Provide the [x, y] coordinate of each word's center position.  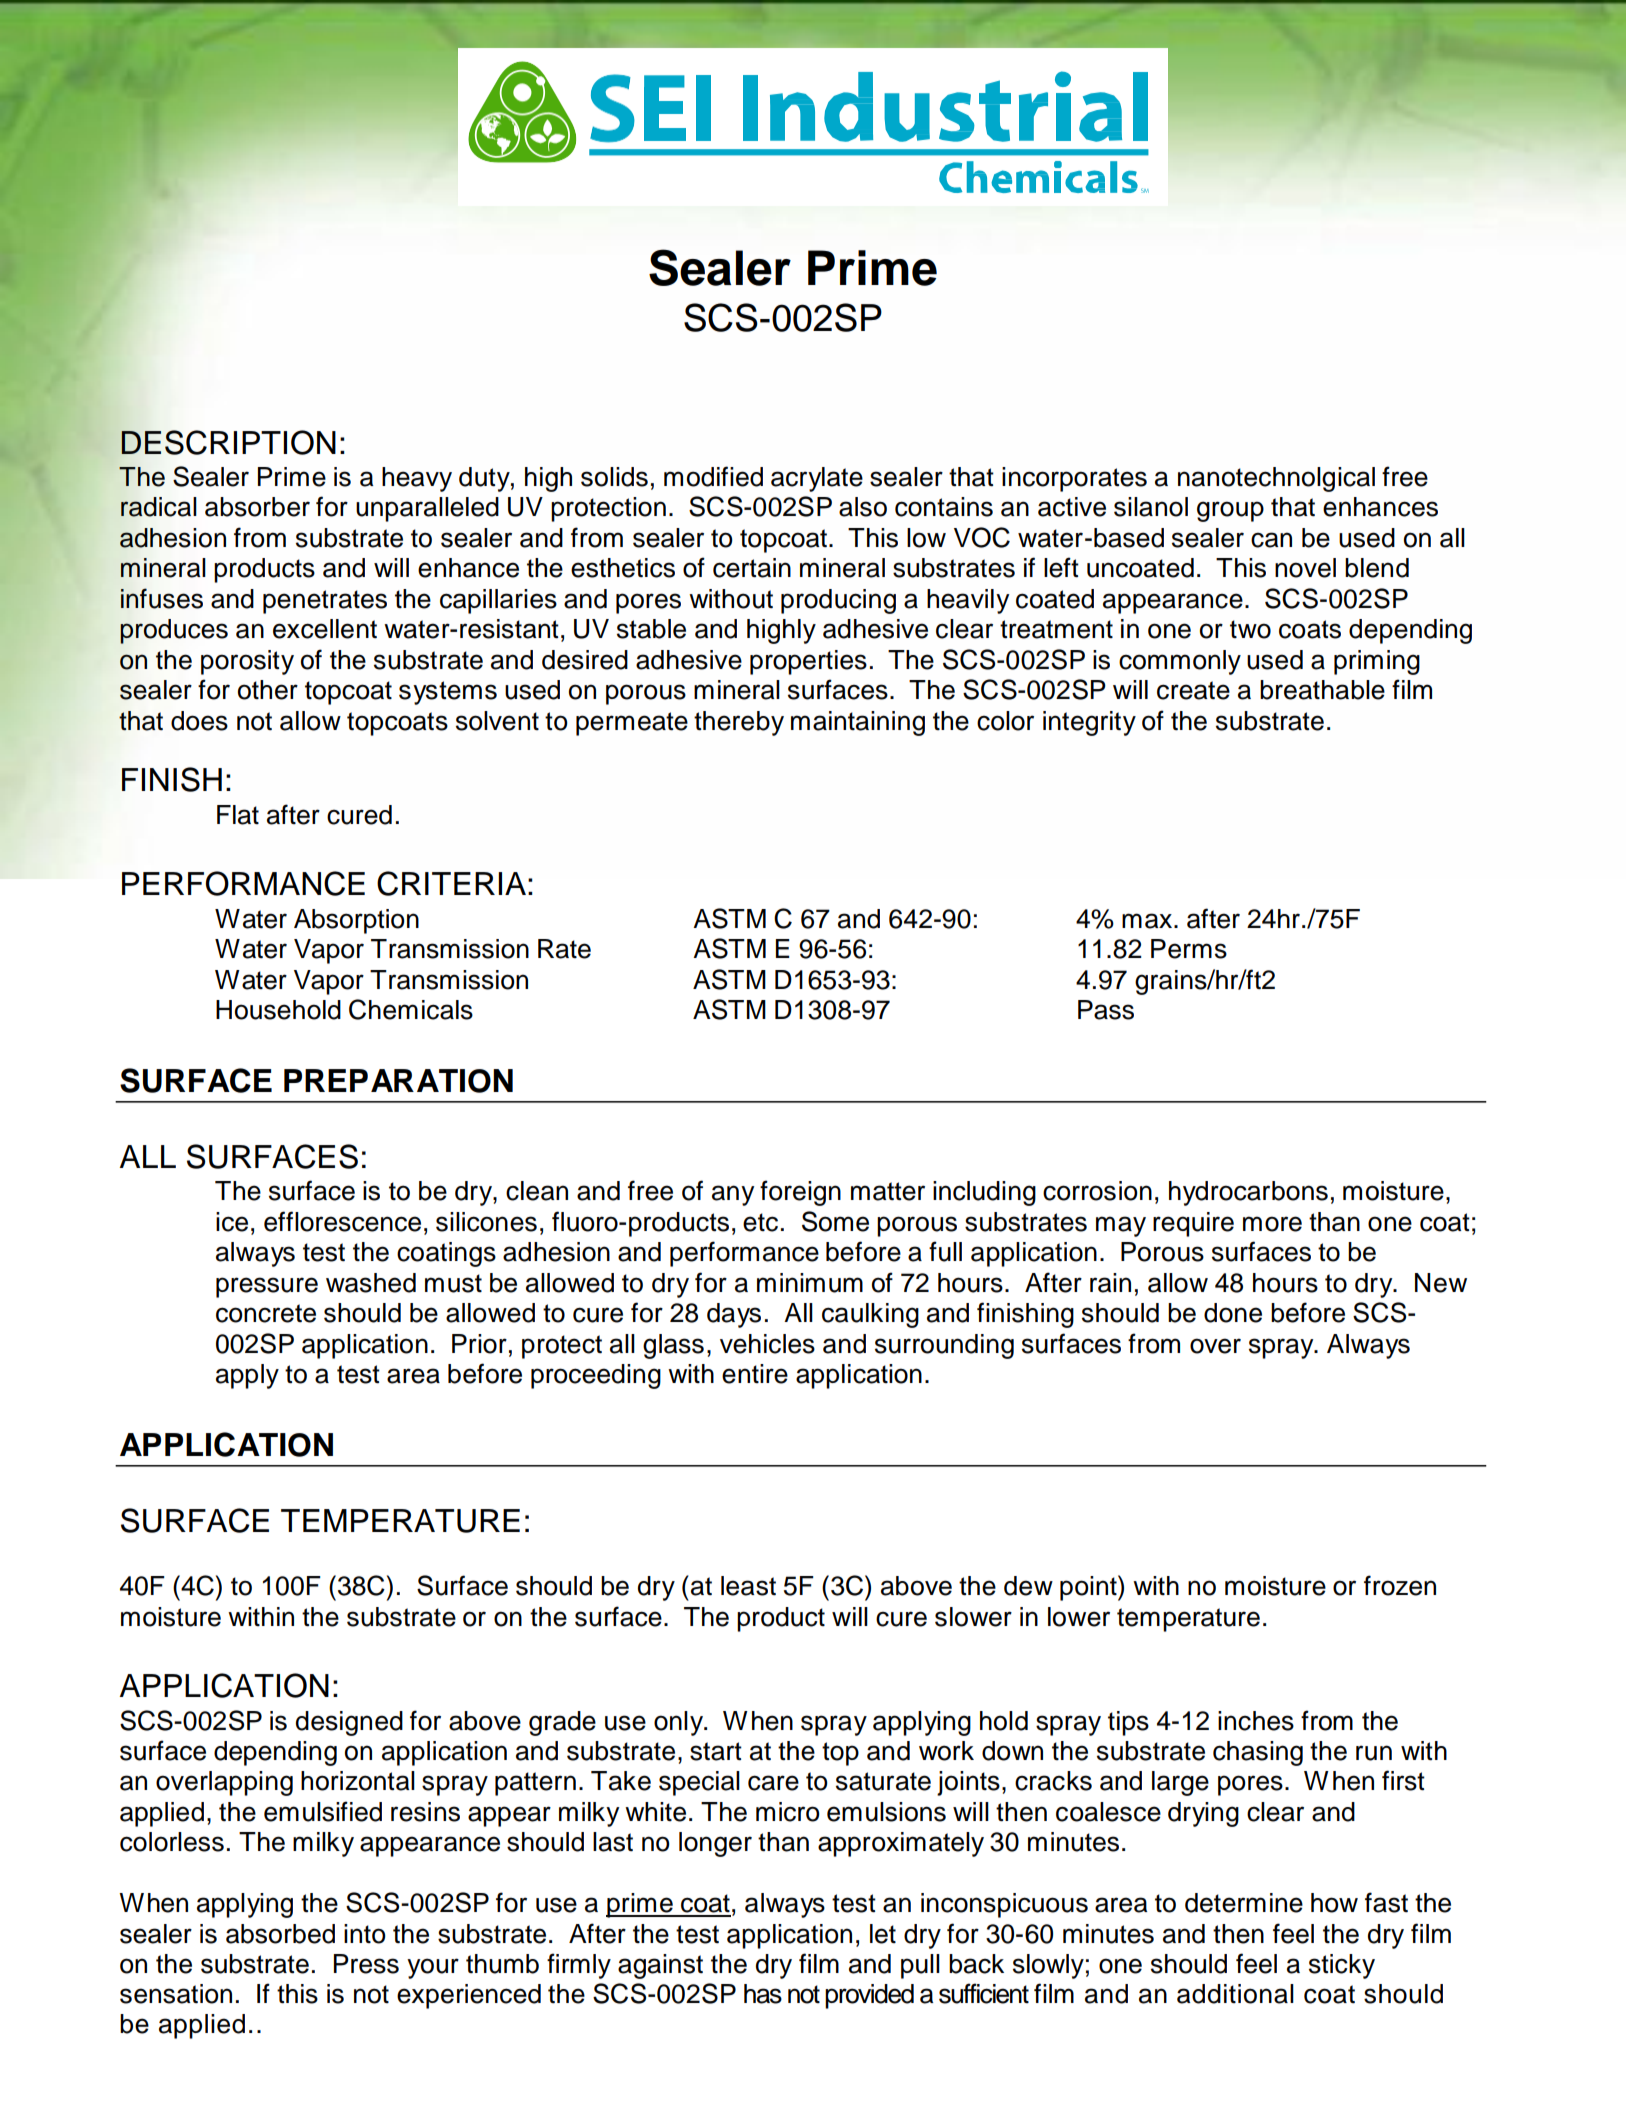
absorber [257, 507]
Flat [238, 815]
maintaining [858, 723]
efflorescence [342, 1221]
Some [835, 1221]
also [863, 507]
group [1230, 511]
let [883, 1934]
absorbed [280, 1934]
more [1272, 1224]
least [748, 1586]
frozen [1400, 1585]
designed [349, 1723]
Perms [1189, 949]
